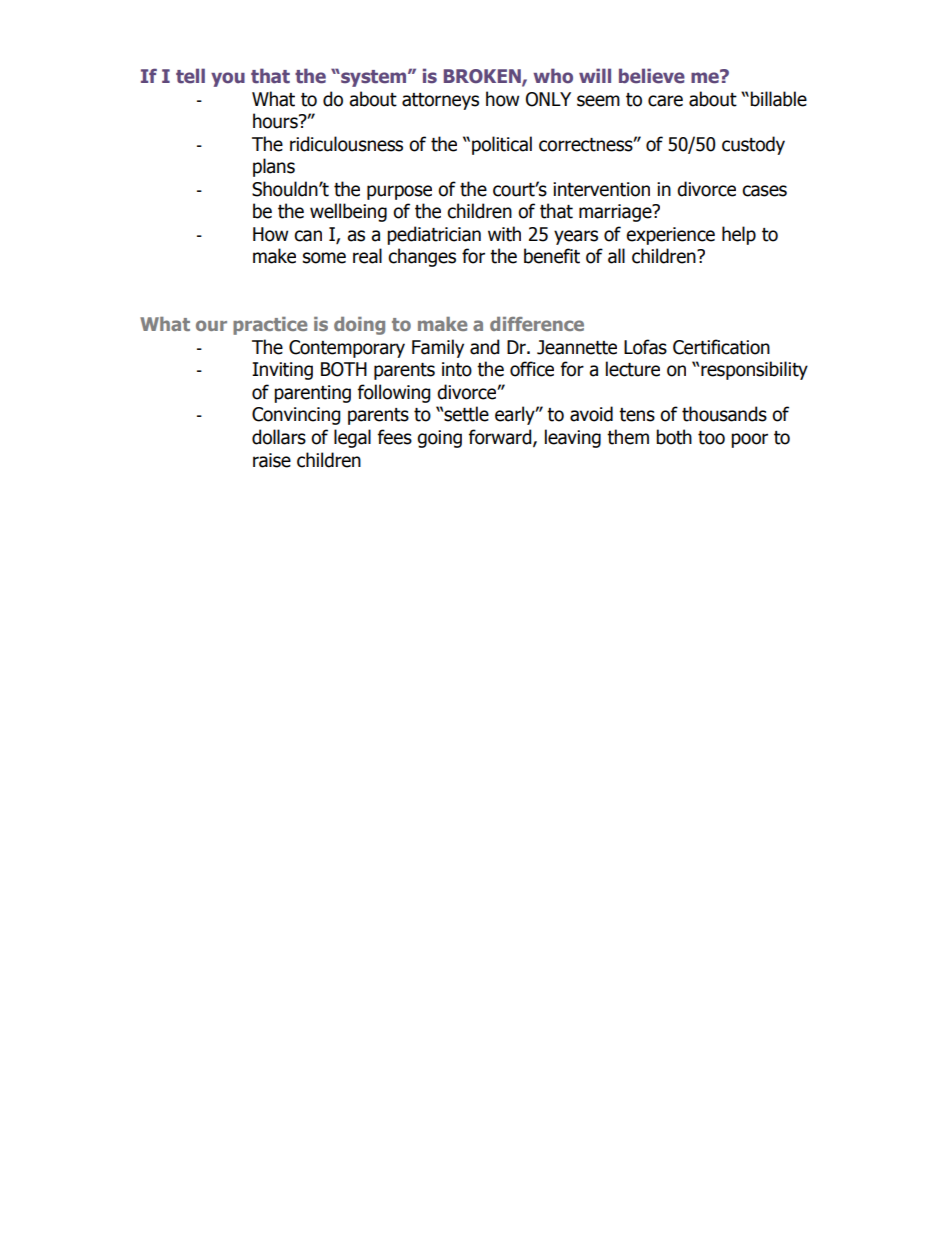 The image size is (952, 1233). Describe the element at coordinates (753, 145) in the page. I see `custody` at that location.
